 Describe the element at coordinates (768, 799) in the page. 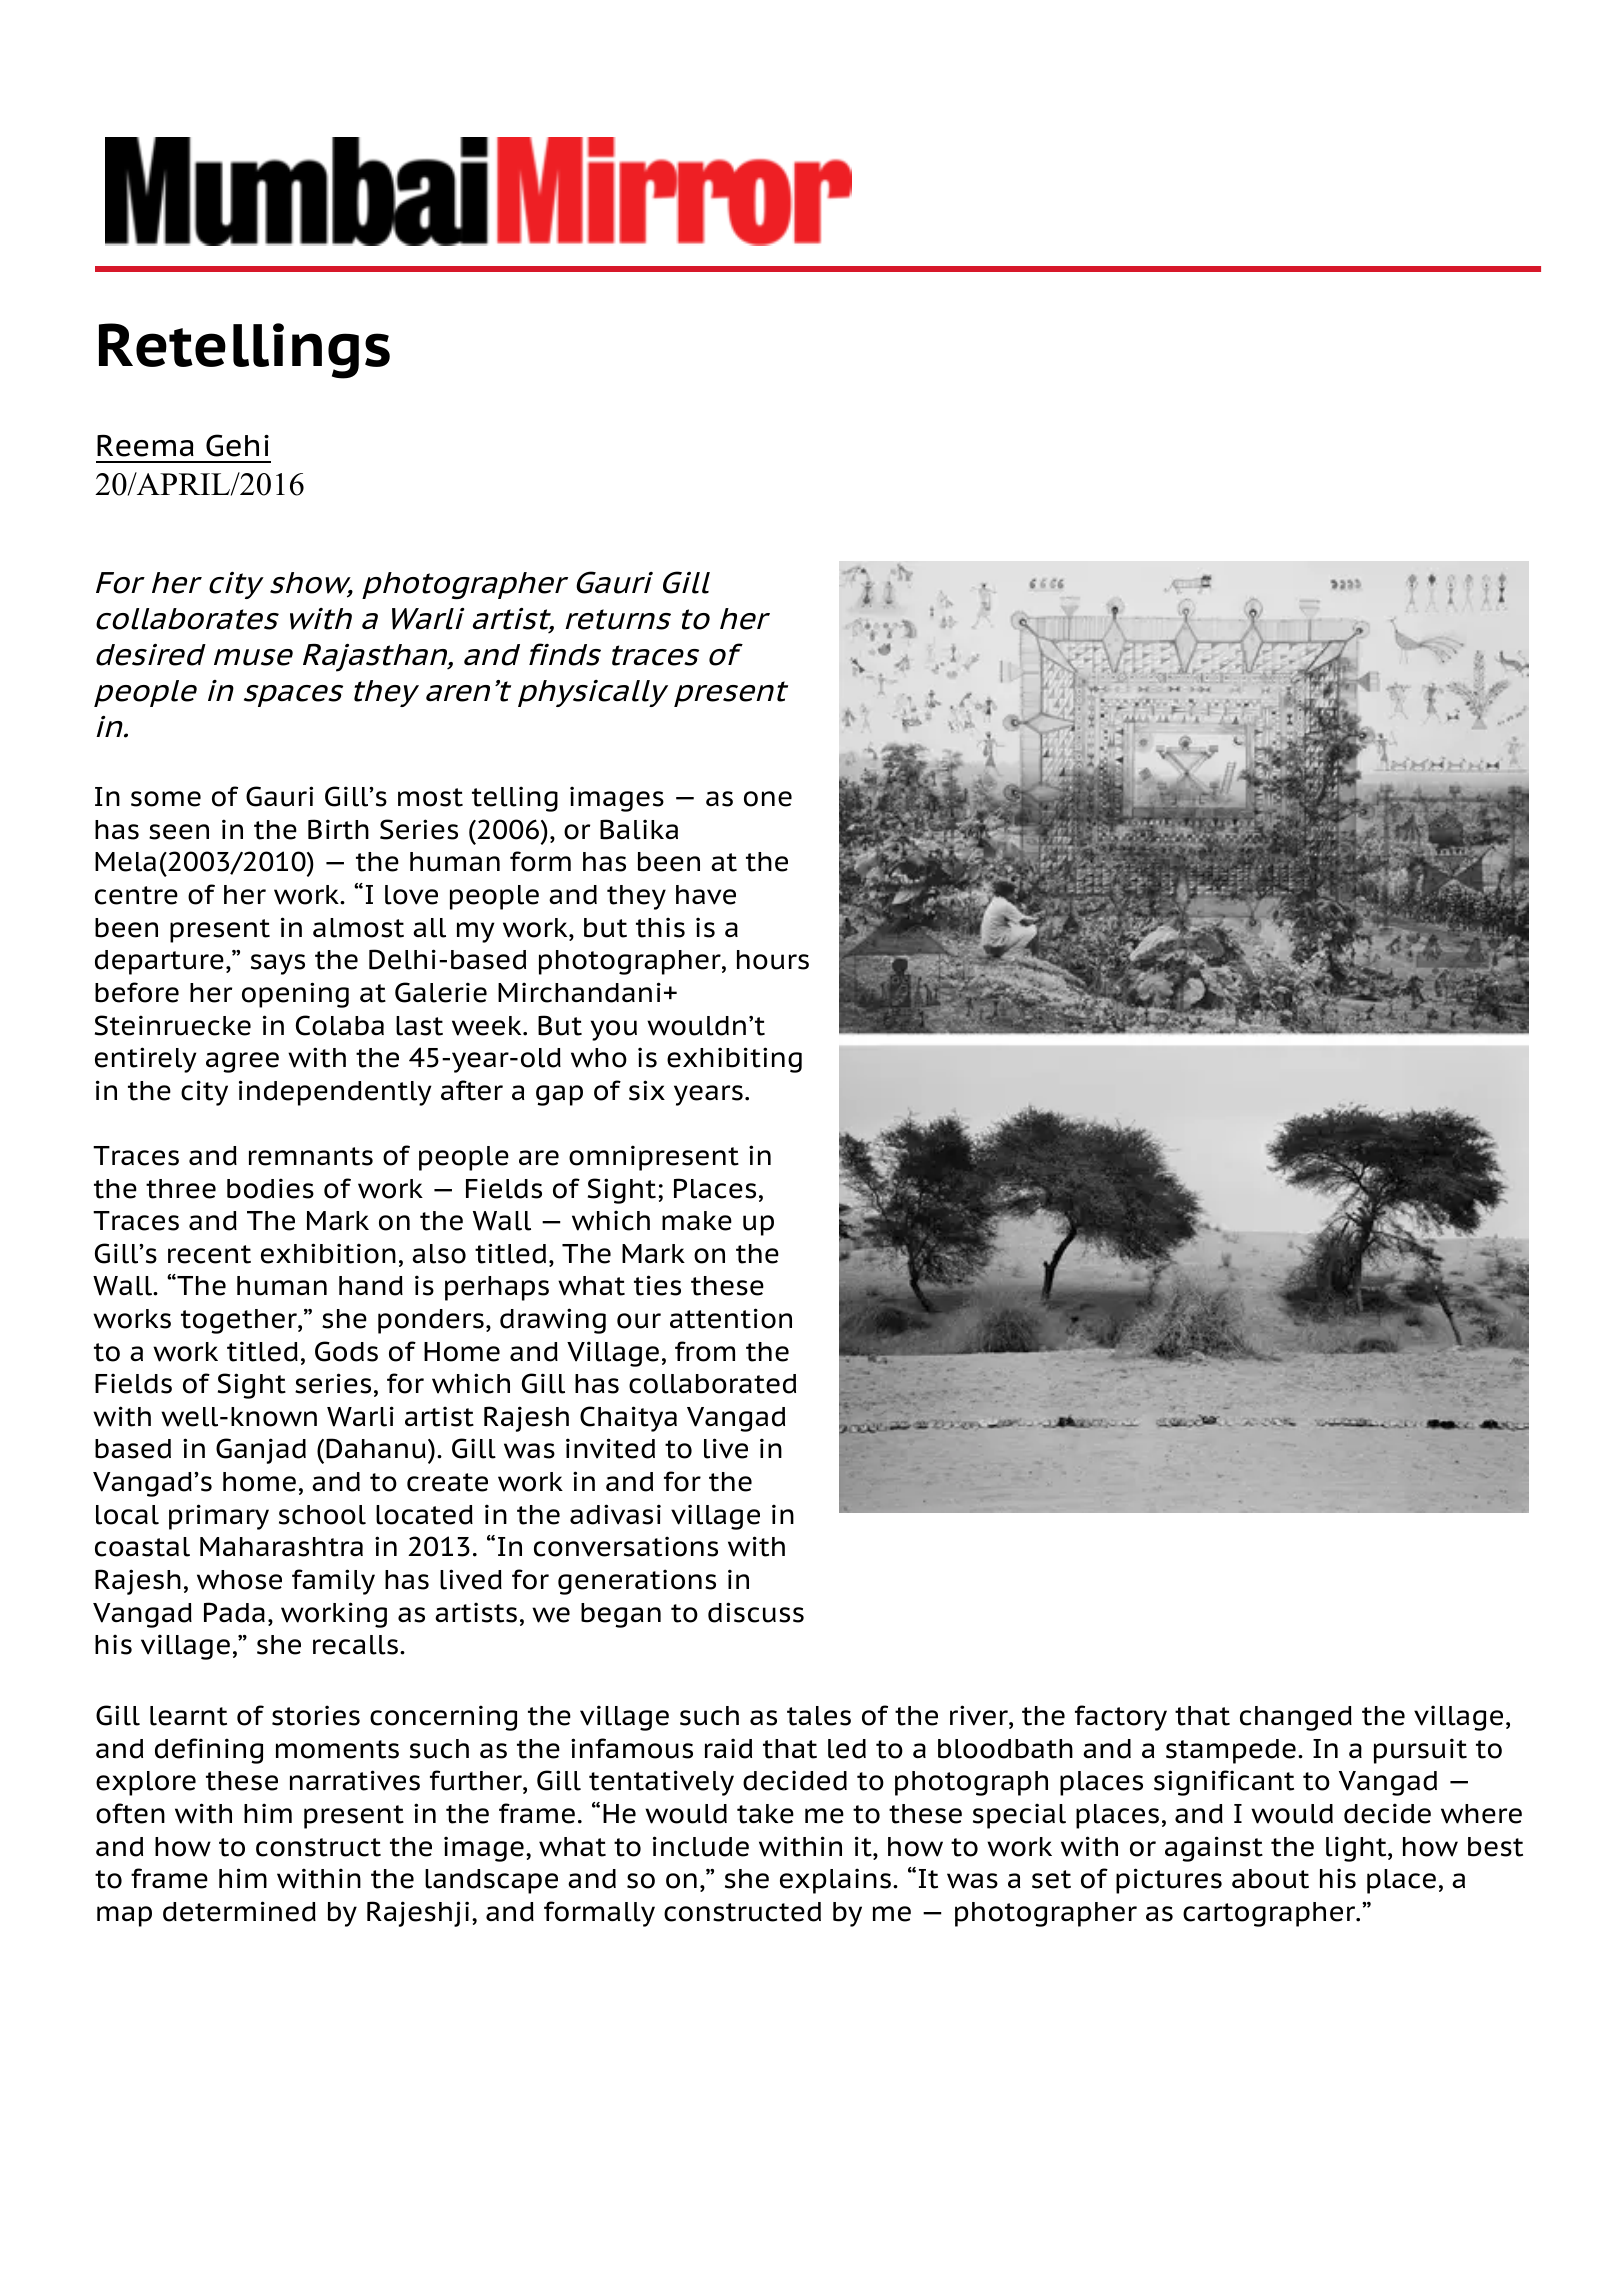

I see `one` at that location.
